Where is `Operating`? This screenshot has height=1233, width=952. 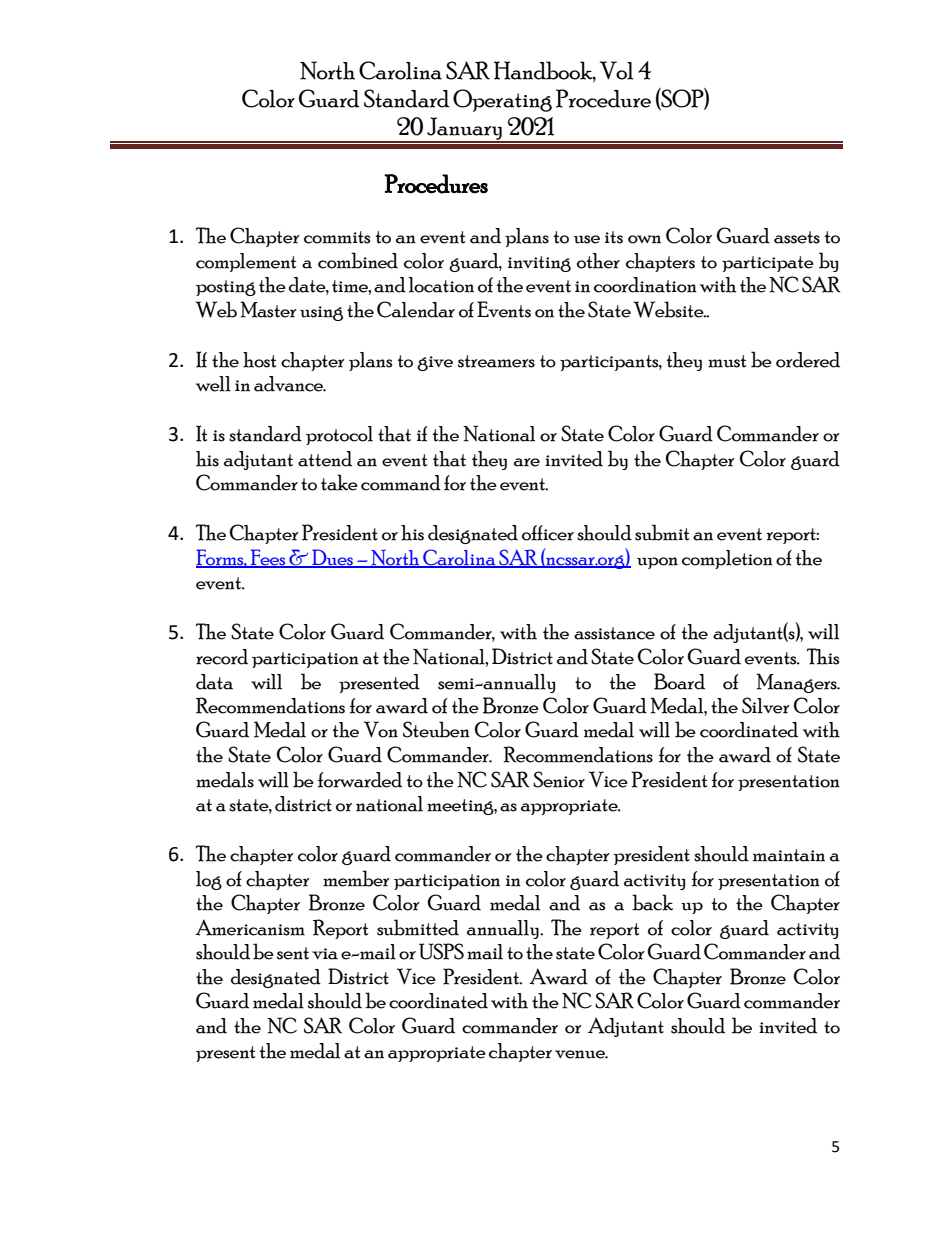
Operating is located at coordinates (502, 100).
